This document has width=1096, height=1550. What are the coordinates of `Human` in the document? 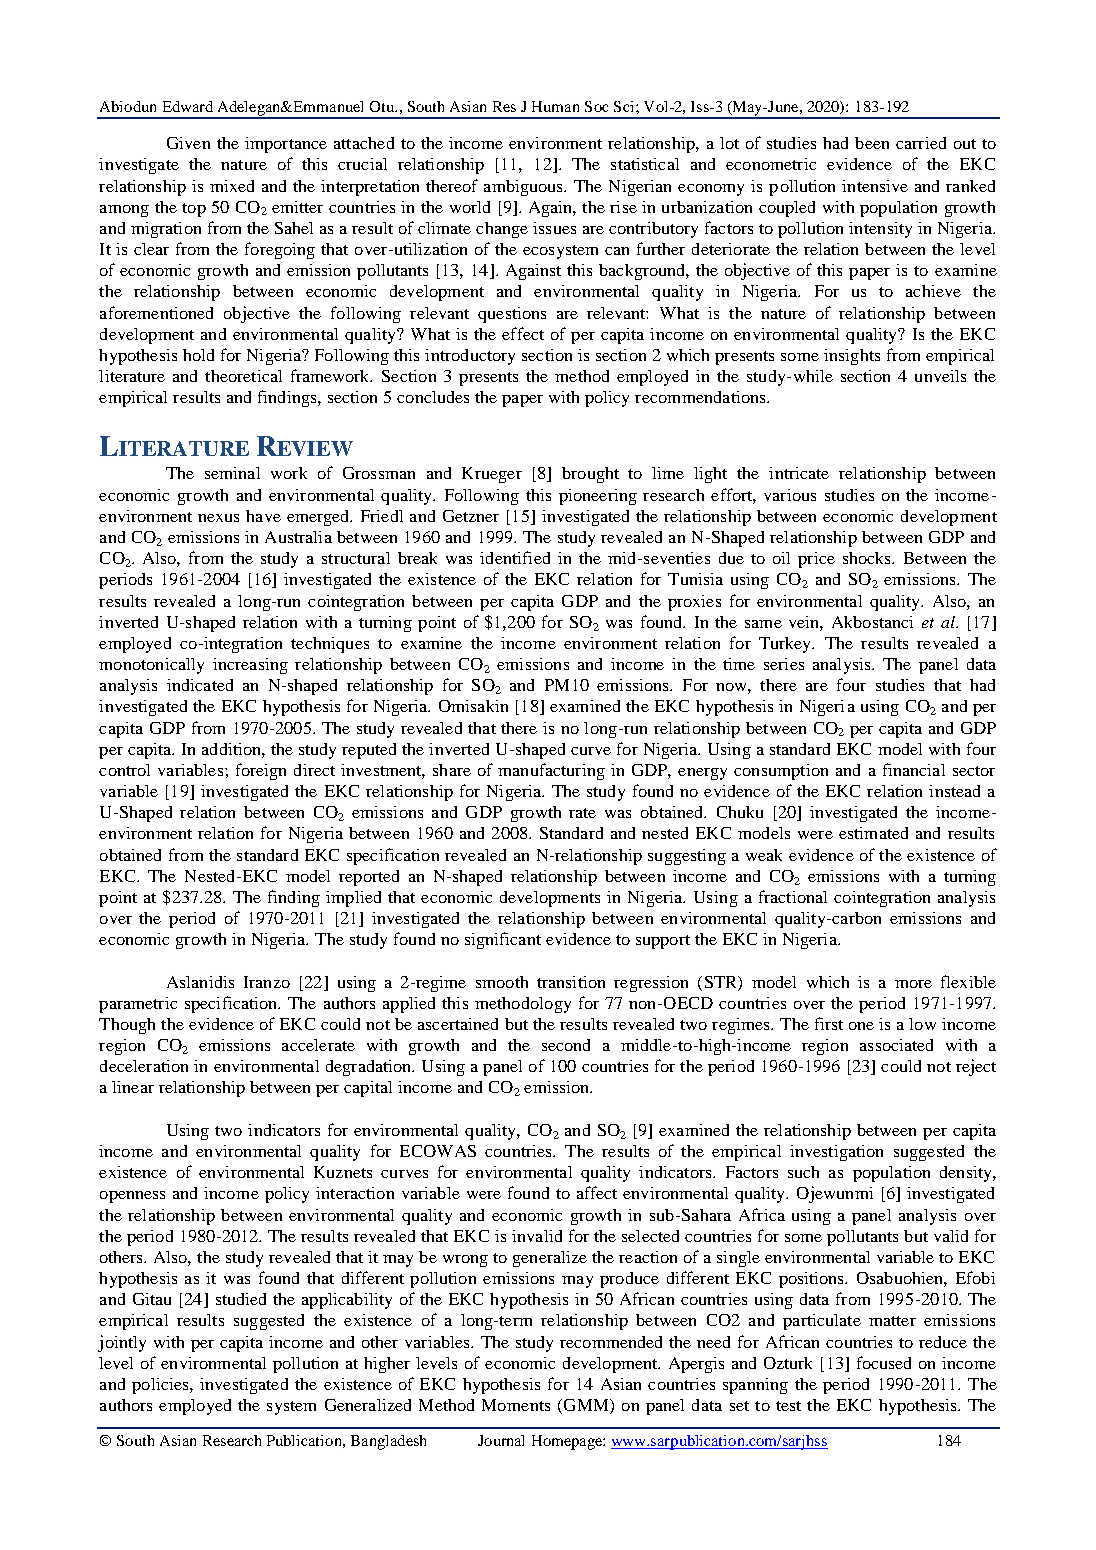 It's located at (555, 106).
